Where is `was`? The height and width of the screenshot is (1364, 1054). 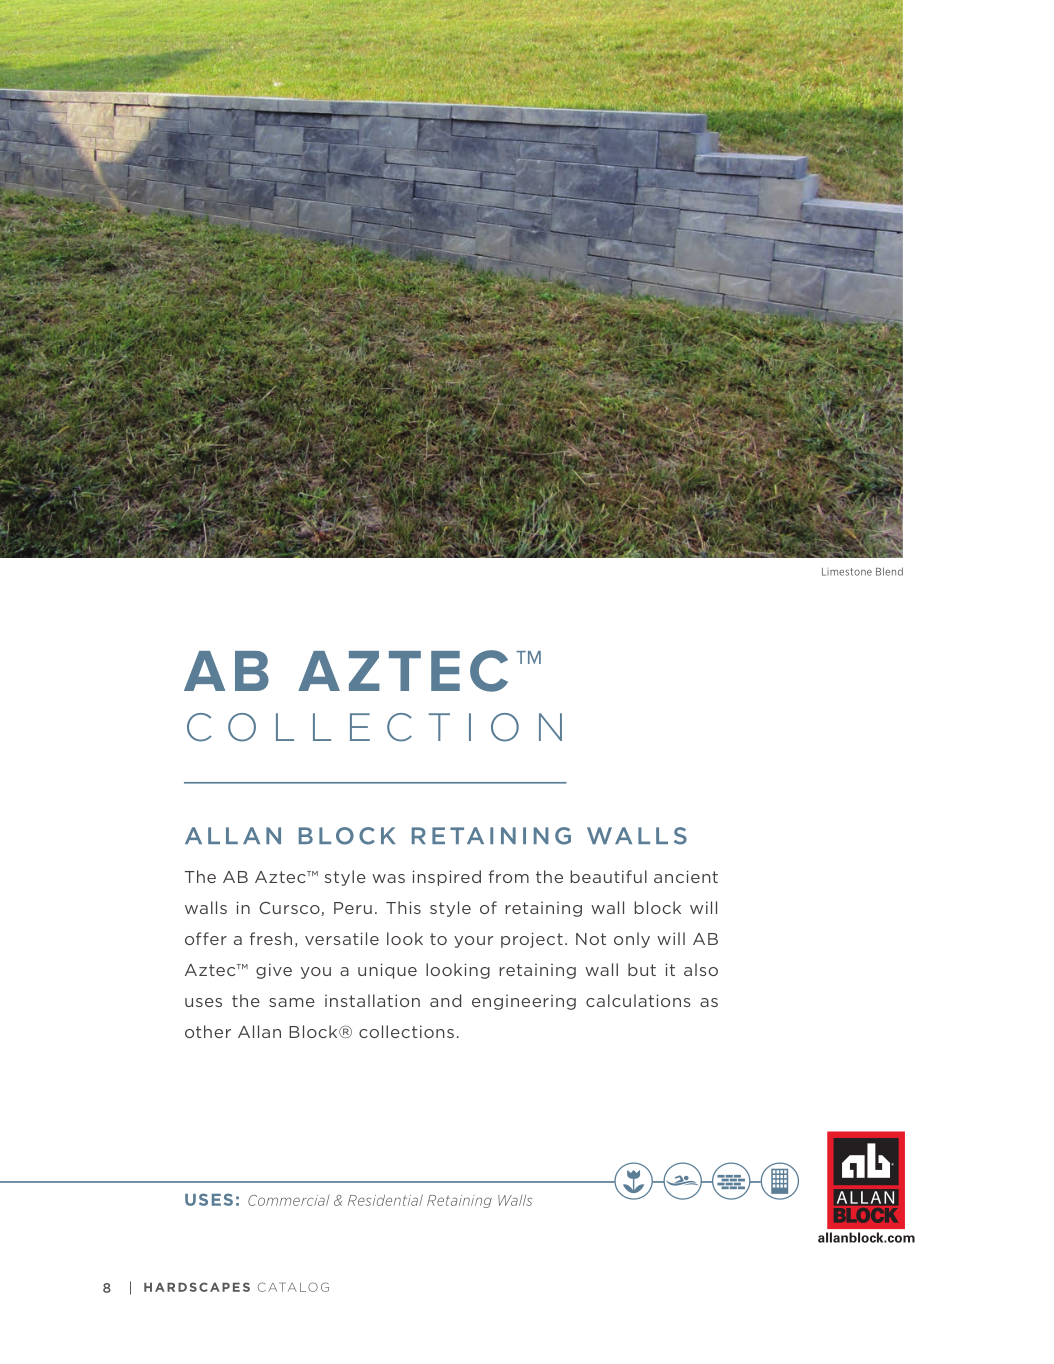 was is located at coordinates (388, 878).
